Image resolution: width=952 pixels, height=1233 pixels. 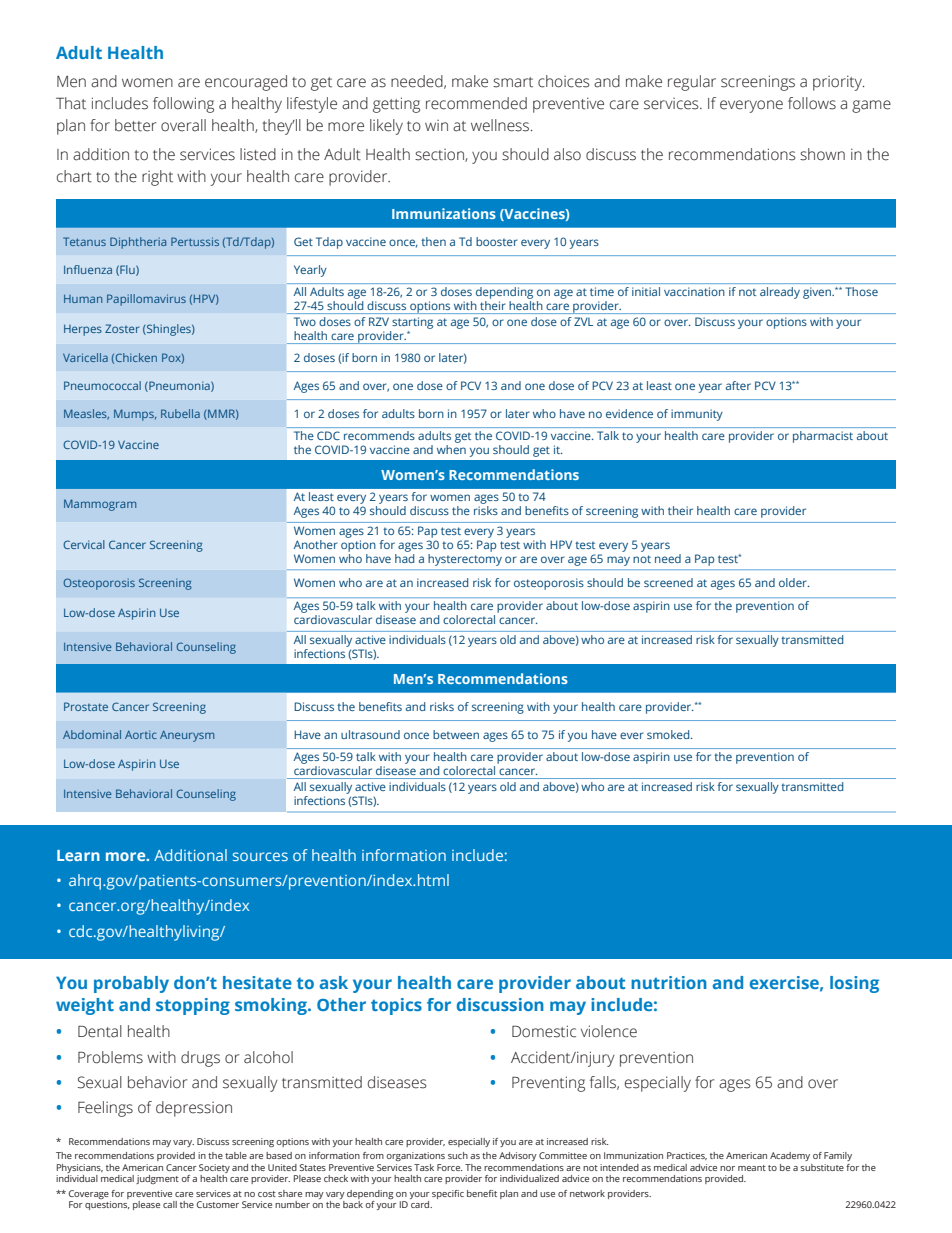 What do you see at coordinates (456, 734) in the screenshot?
I see `between` at bounding box center [456, 734].
